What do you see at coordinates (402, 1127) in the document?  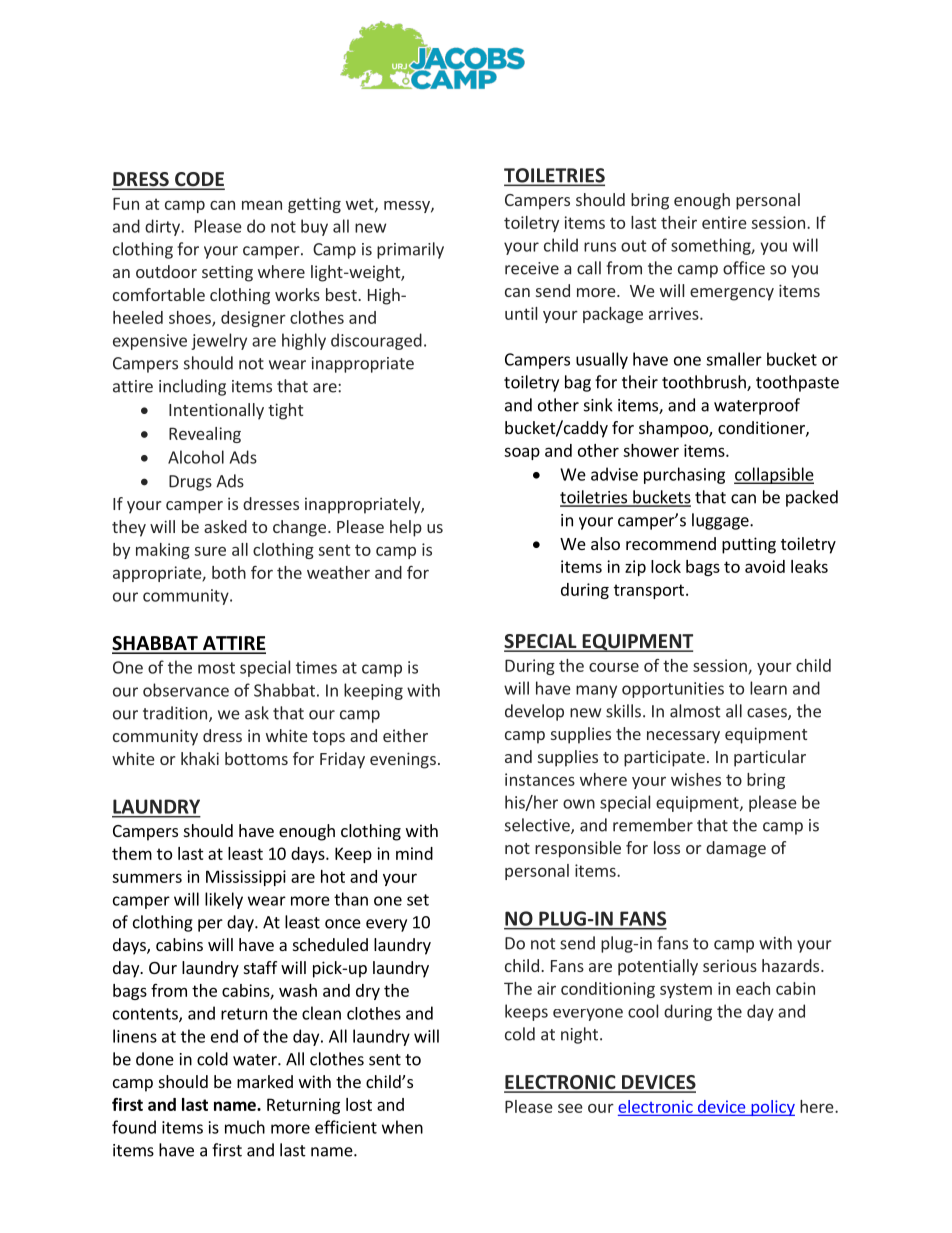 I see `when` at bounding box center [402, 1127].
